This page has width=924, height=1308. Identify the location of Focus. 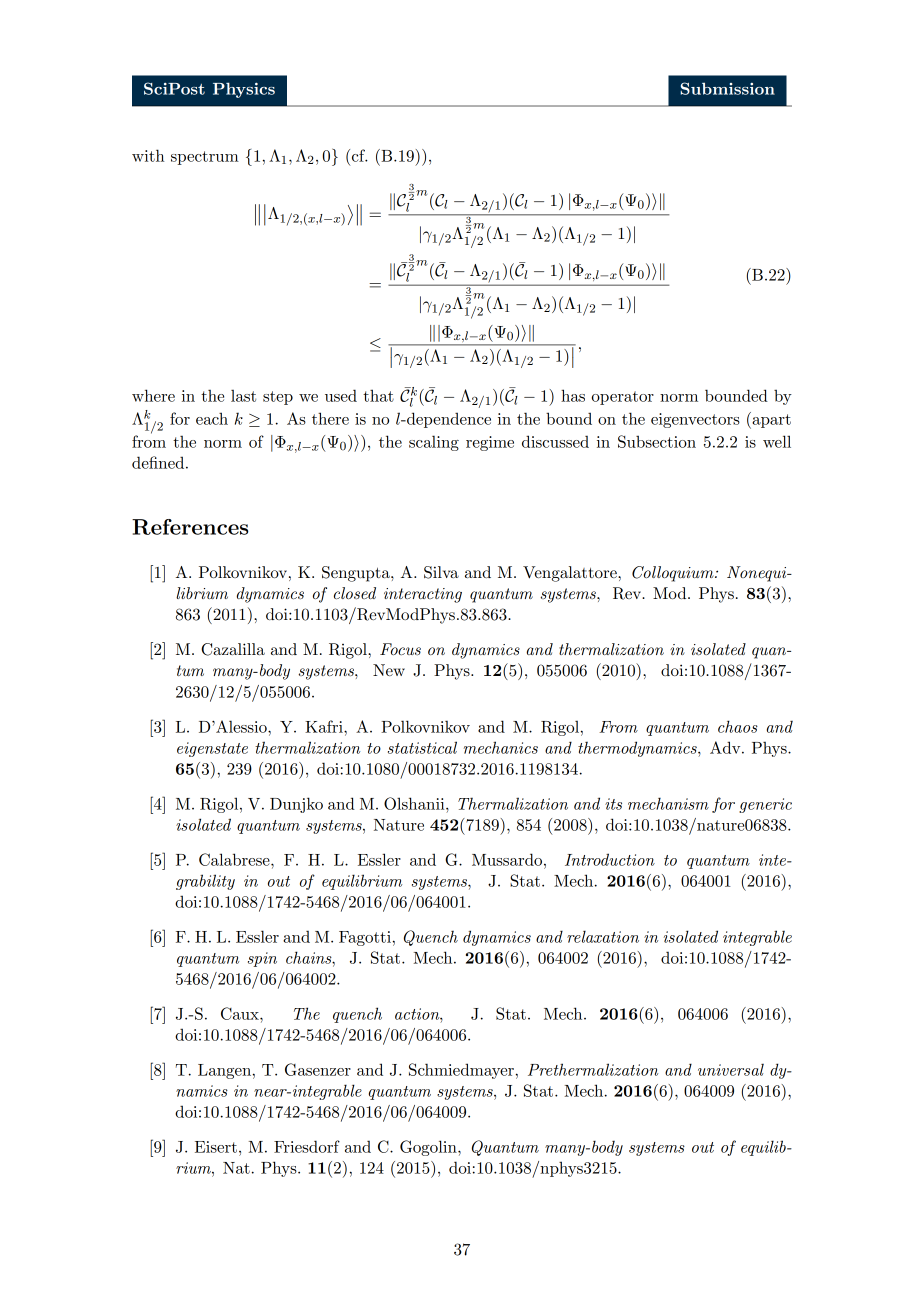
(400, 649).
